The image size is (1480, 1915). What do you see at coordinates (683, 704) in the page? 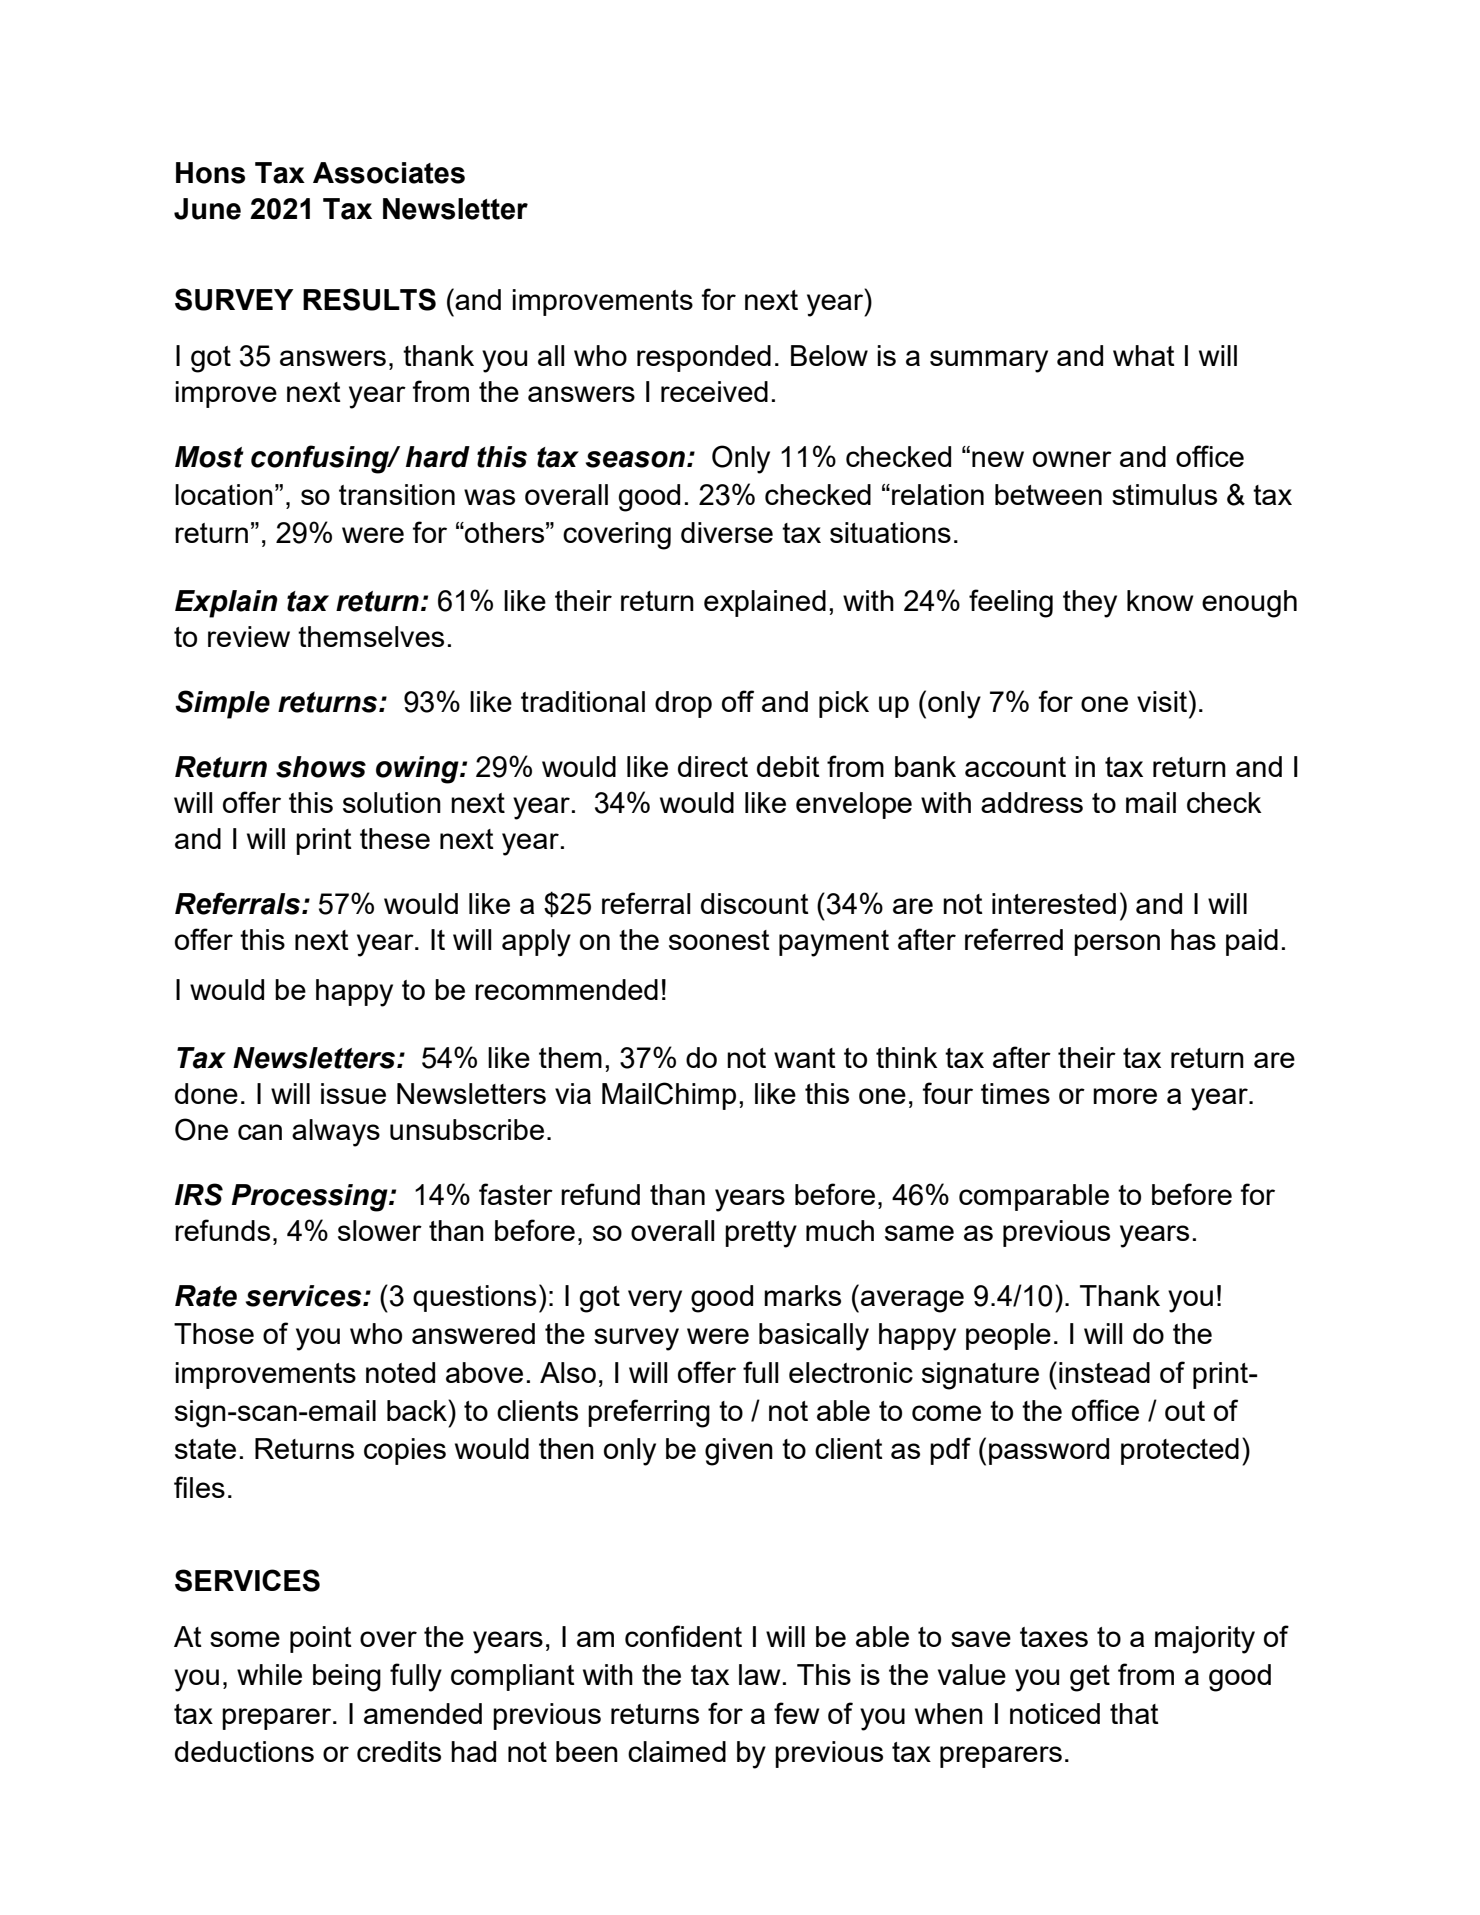
I see `drop` at bounding box center [683, 704].
